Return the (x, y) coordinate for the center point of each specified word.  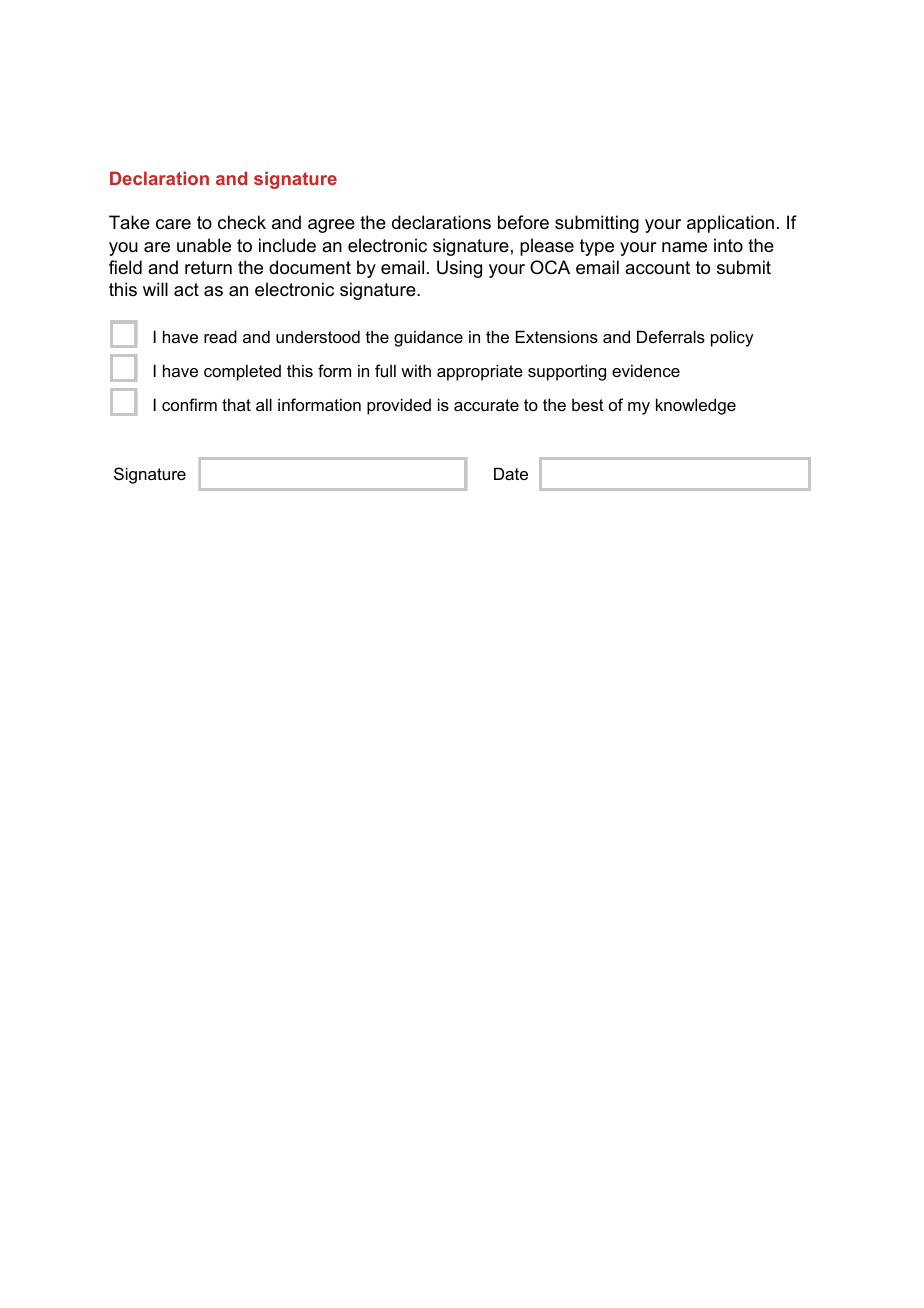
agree (331, 226)
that (236, 404)
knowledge (696, 406)
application (730, 224)
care (173, 224)
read (220, 336)
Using (459, 269)
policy (732, 338)
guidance (428, 338)
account (657, 268)
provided (399, 406)
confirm (189, 404)
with (416, 370)
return (208, 268)
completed (242, 372)
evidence (646, 370)
